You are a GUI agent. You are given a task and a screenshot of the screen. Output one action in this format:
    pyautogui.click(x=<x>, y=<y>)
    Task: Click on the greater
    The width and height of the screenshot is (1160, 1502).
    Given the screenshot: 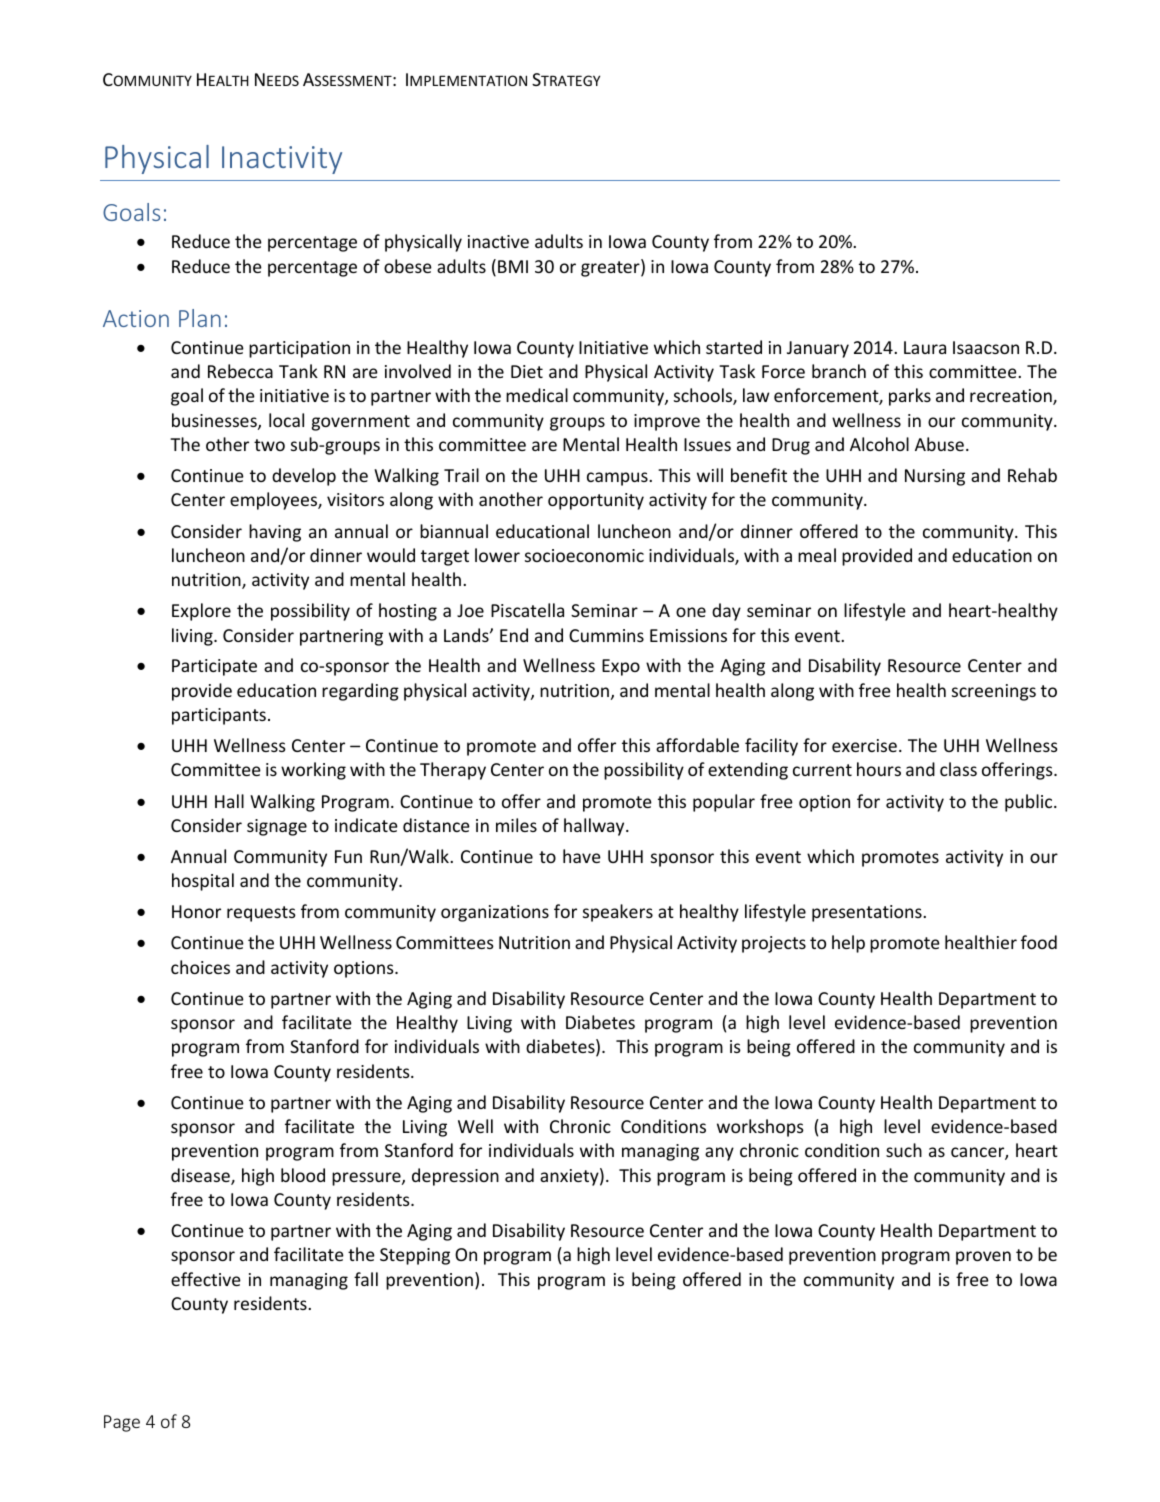 What is the action you would take?
    pyautogui.click(x=611, y=268)
